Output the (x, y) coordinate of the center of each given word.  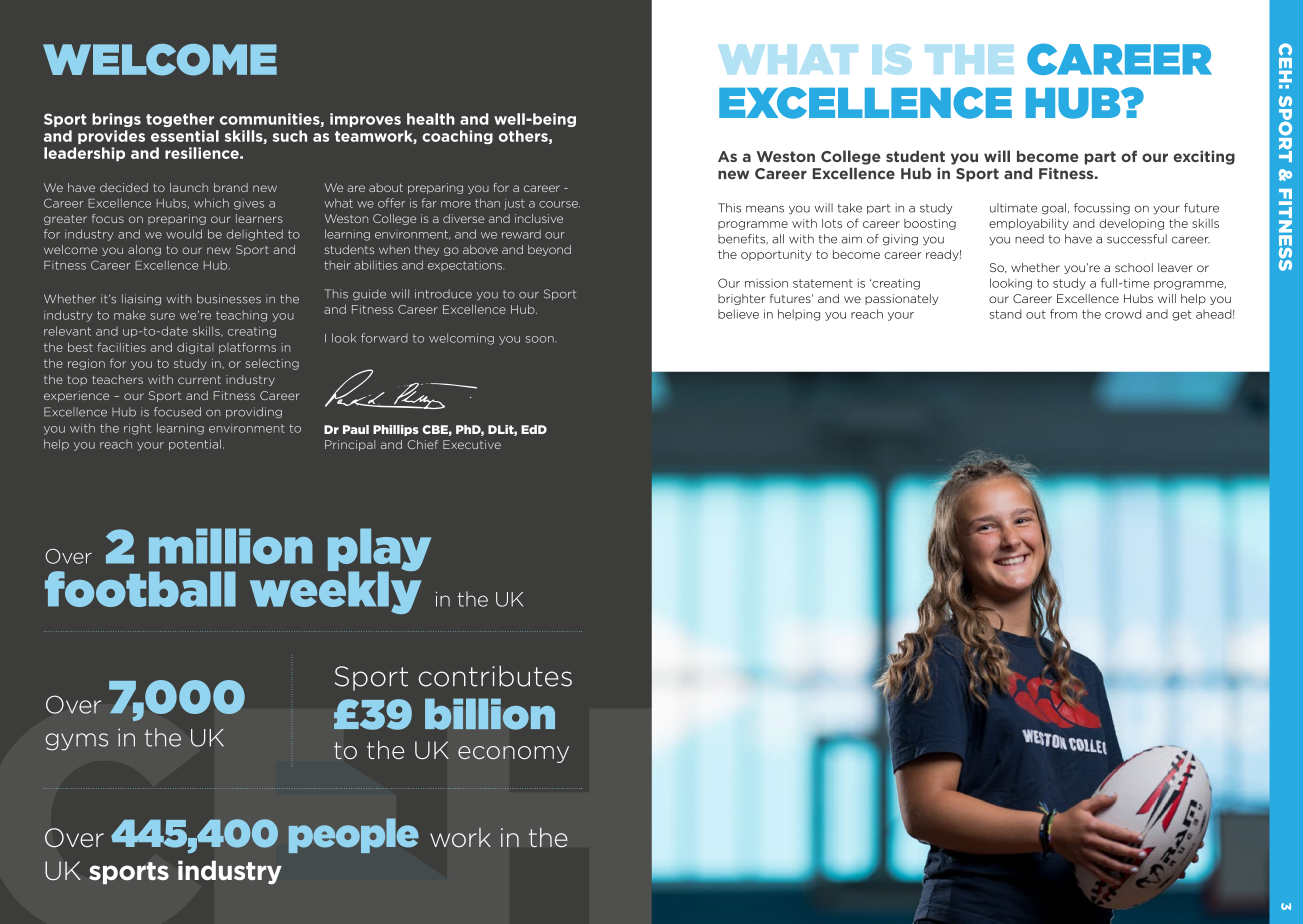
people (354, 835)
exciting (1204, 157)
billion (490, 714)
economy (513, 754)
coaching (457, 137)
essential (185, 136)
